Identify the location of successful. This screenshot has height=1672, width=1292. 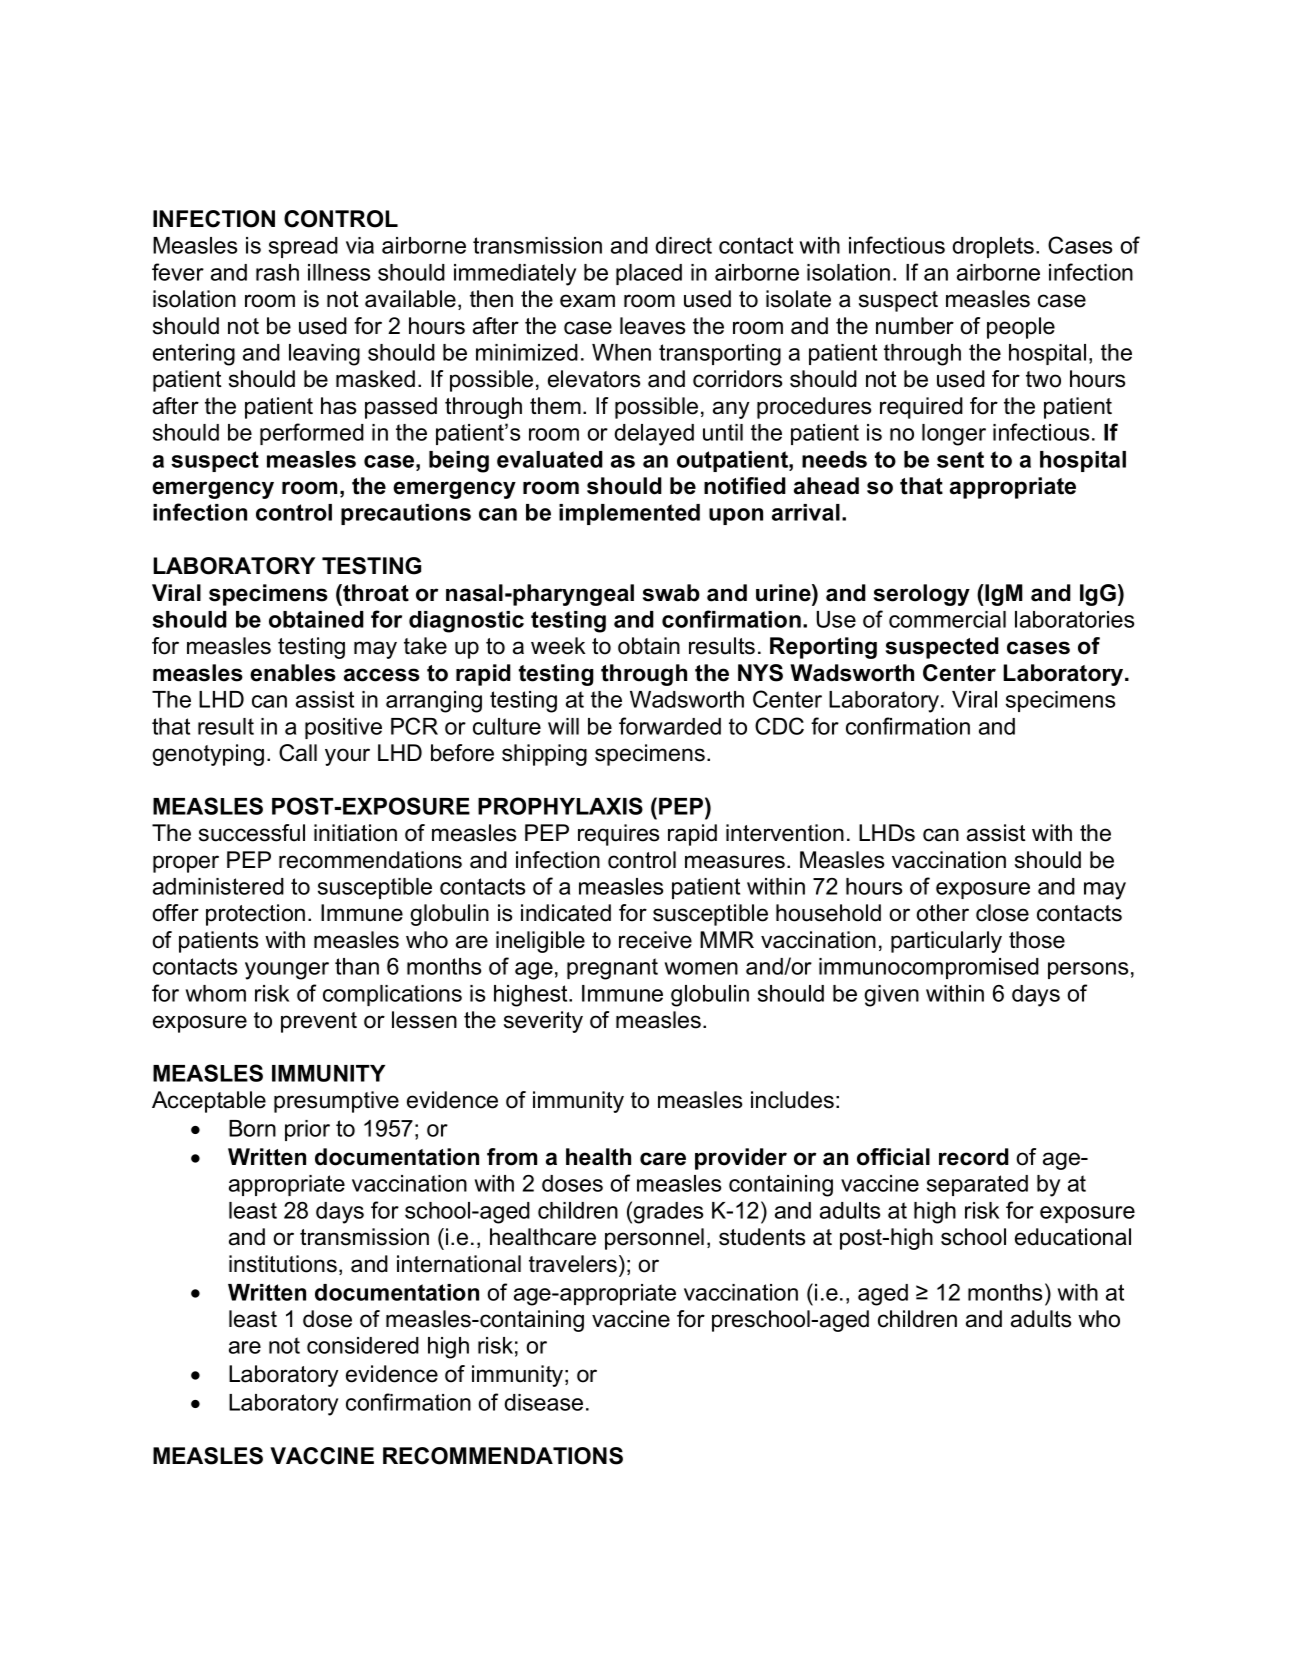
(252, 833).
